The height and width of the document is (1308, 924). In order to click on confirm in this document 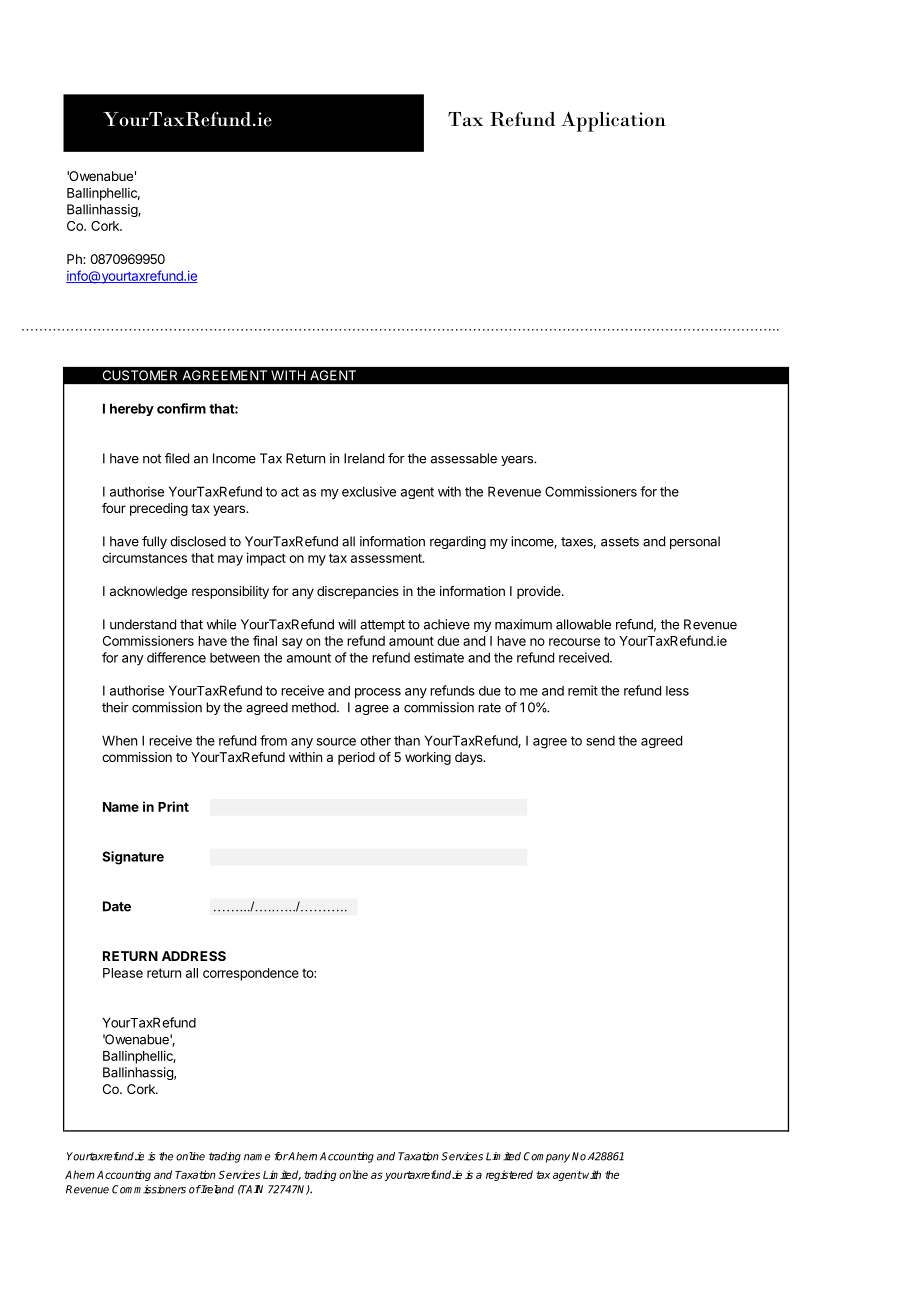, I will do `click(181, 408)`.
